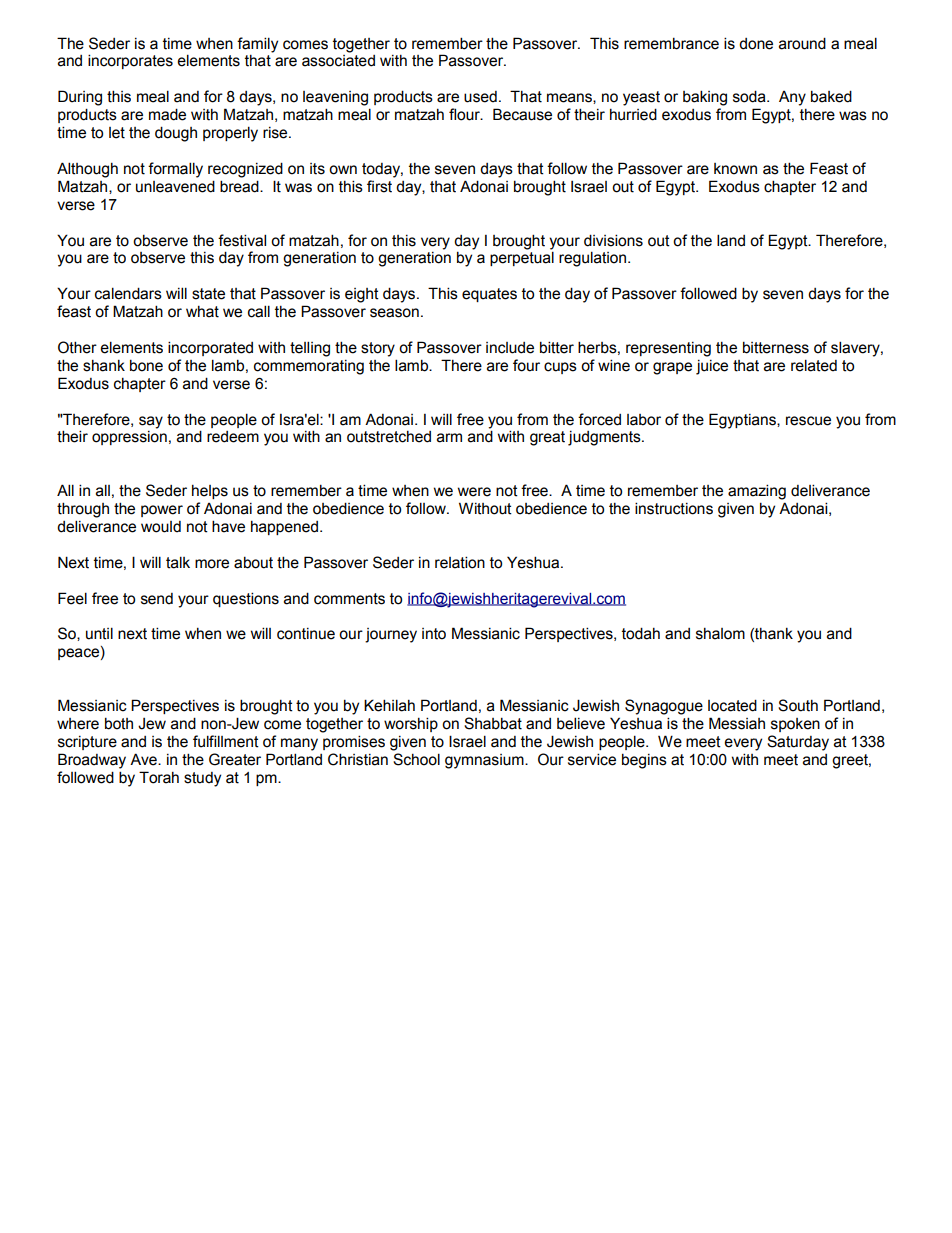 The width and height of the screenshot is (952, 1233). What do you see at coordinates (449, 438) in the screenshot?
I see `arm` at bounding box center [449, 438].
